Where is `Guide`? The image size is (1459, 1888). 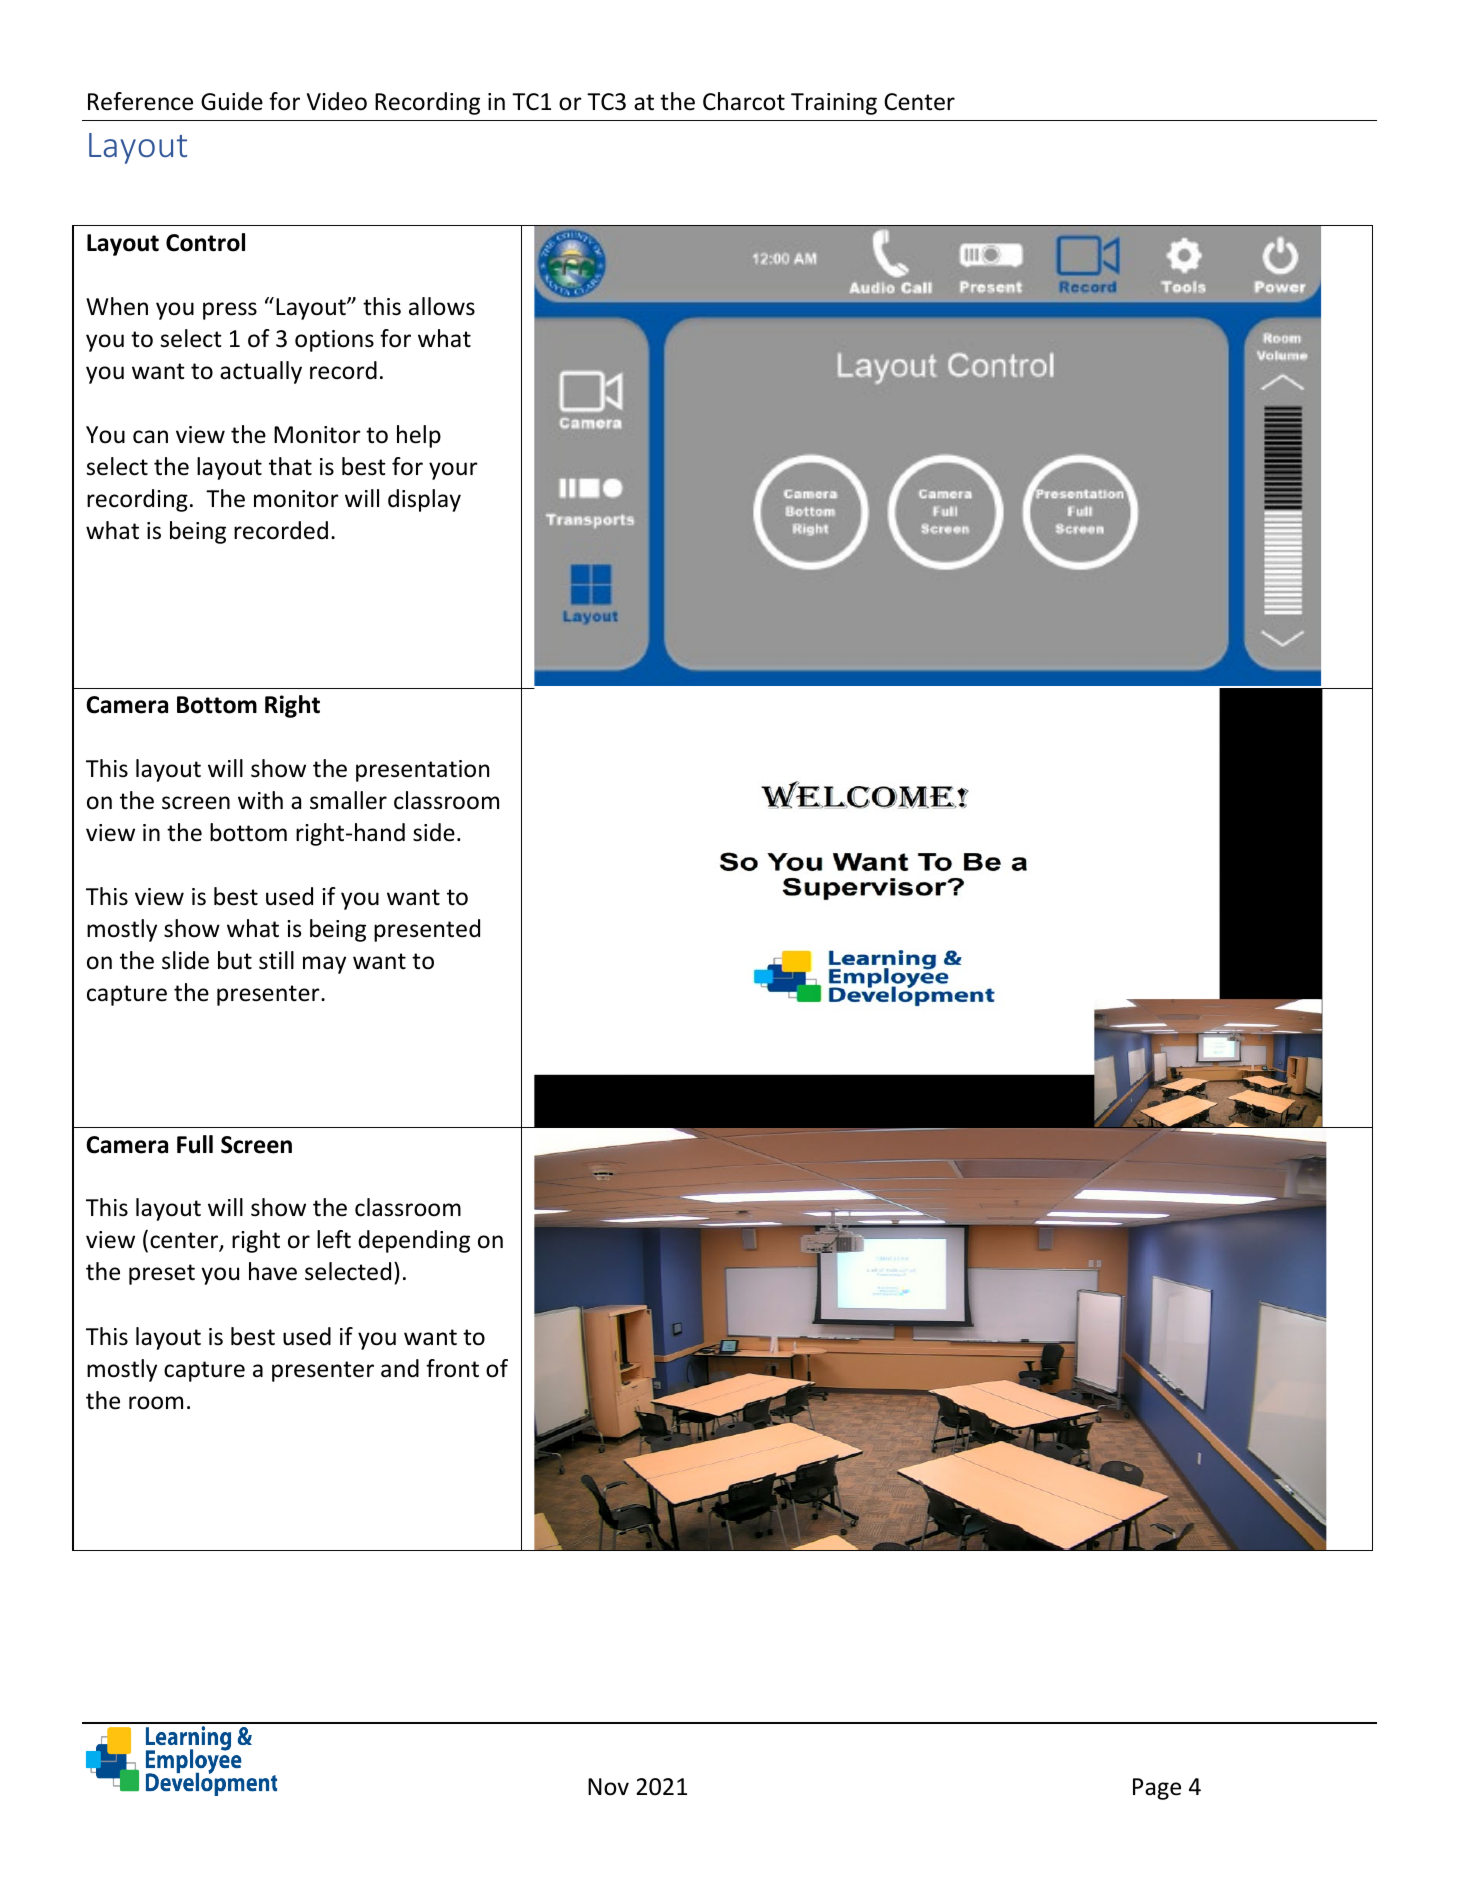 Guide is located at coordinates (232, 101).
